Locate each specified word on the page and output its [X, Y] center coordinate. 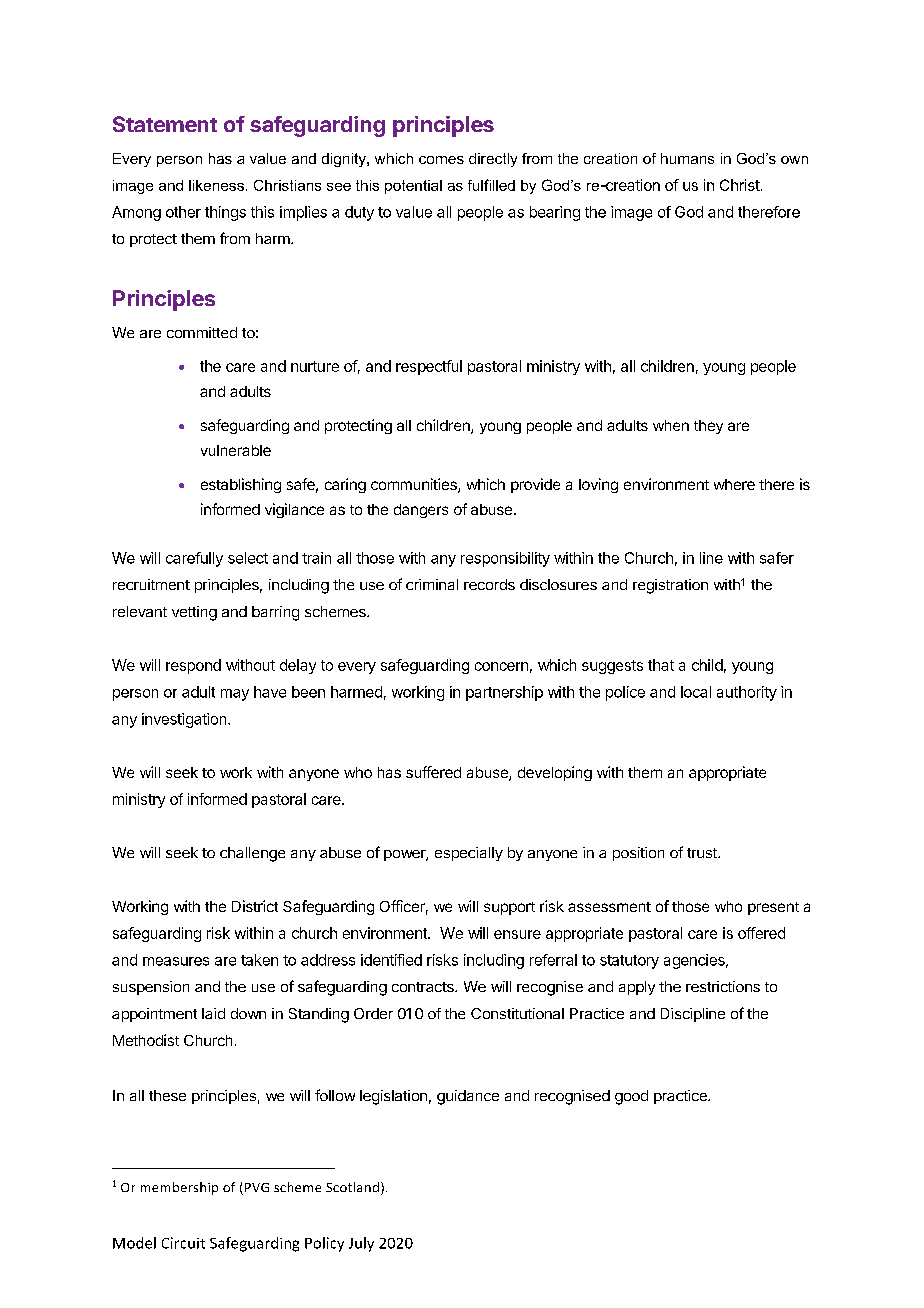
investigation [185, 720]
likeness [216, 185]
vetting [194, 613]
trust [703, 853]
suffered [433, 772]
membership [179, 1188]
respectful [429, 367]
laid [213, 1013]
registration [670, 586]
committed [202, 332]
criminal [432, 584]
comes [441, 160]
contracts [424, 987]
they [708, 427]
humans [687, 158]
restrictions [723, 986]
